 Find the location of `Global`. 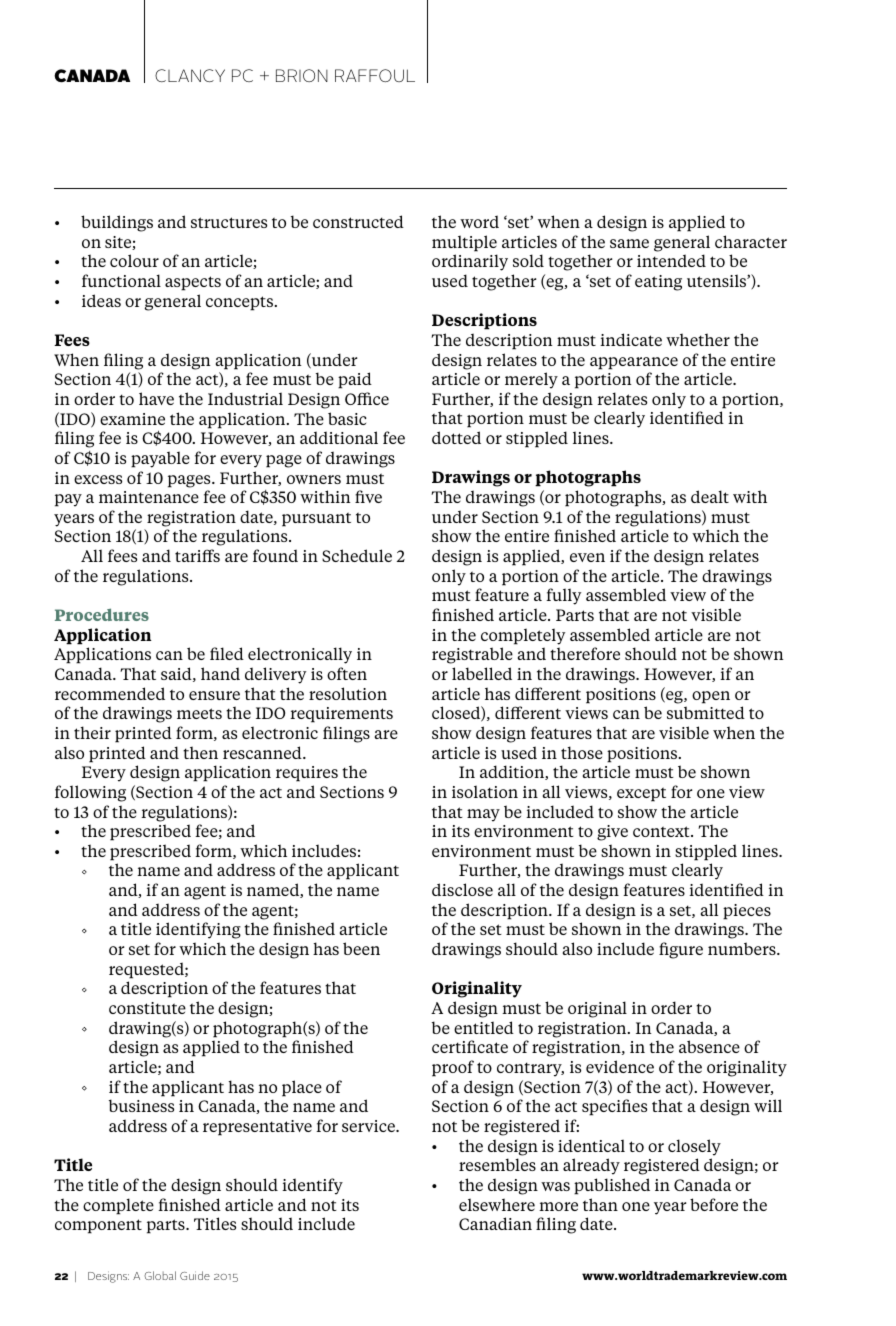

Global is located at coordinates (160, 1275).
